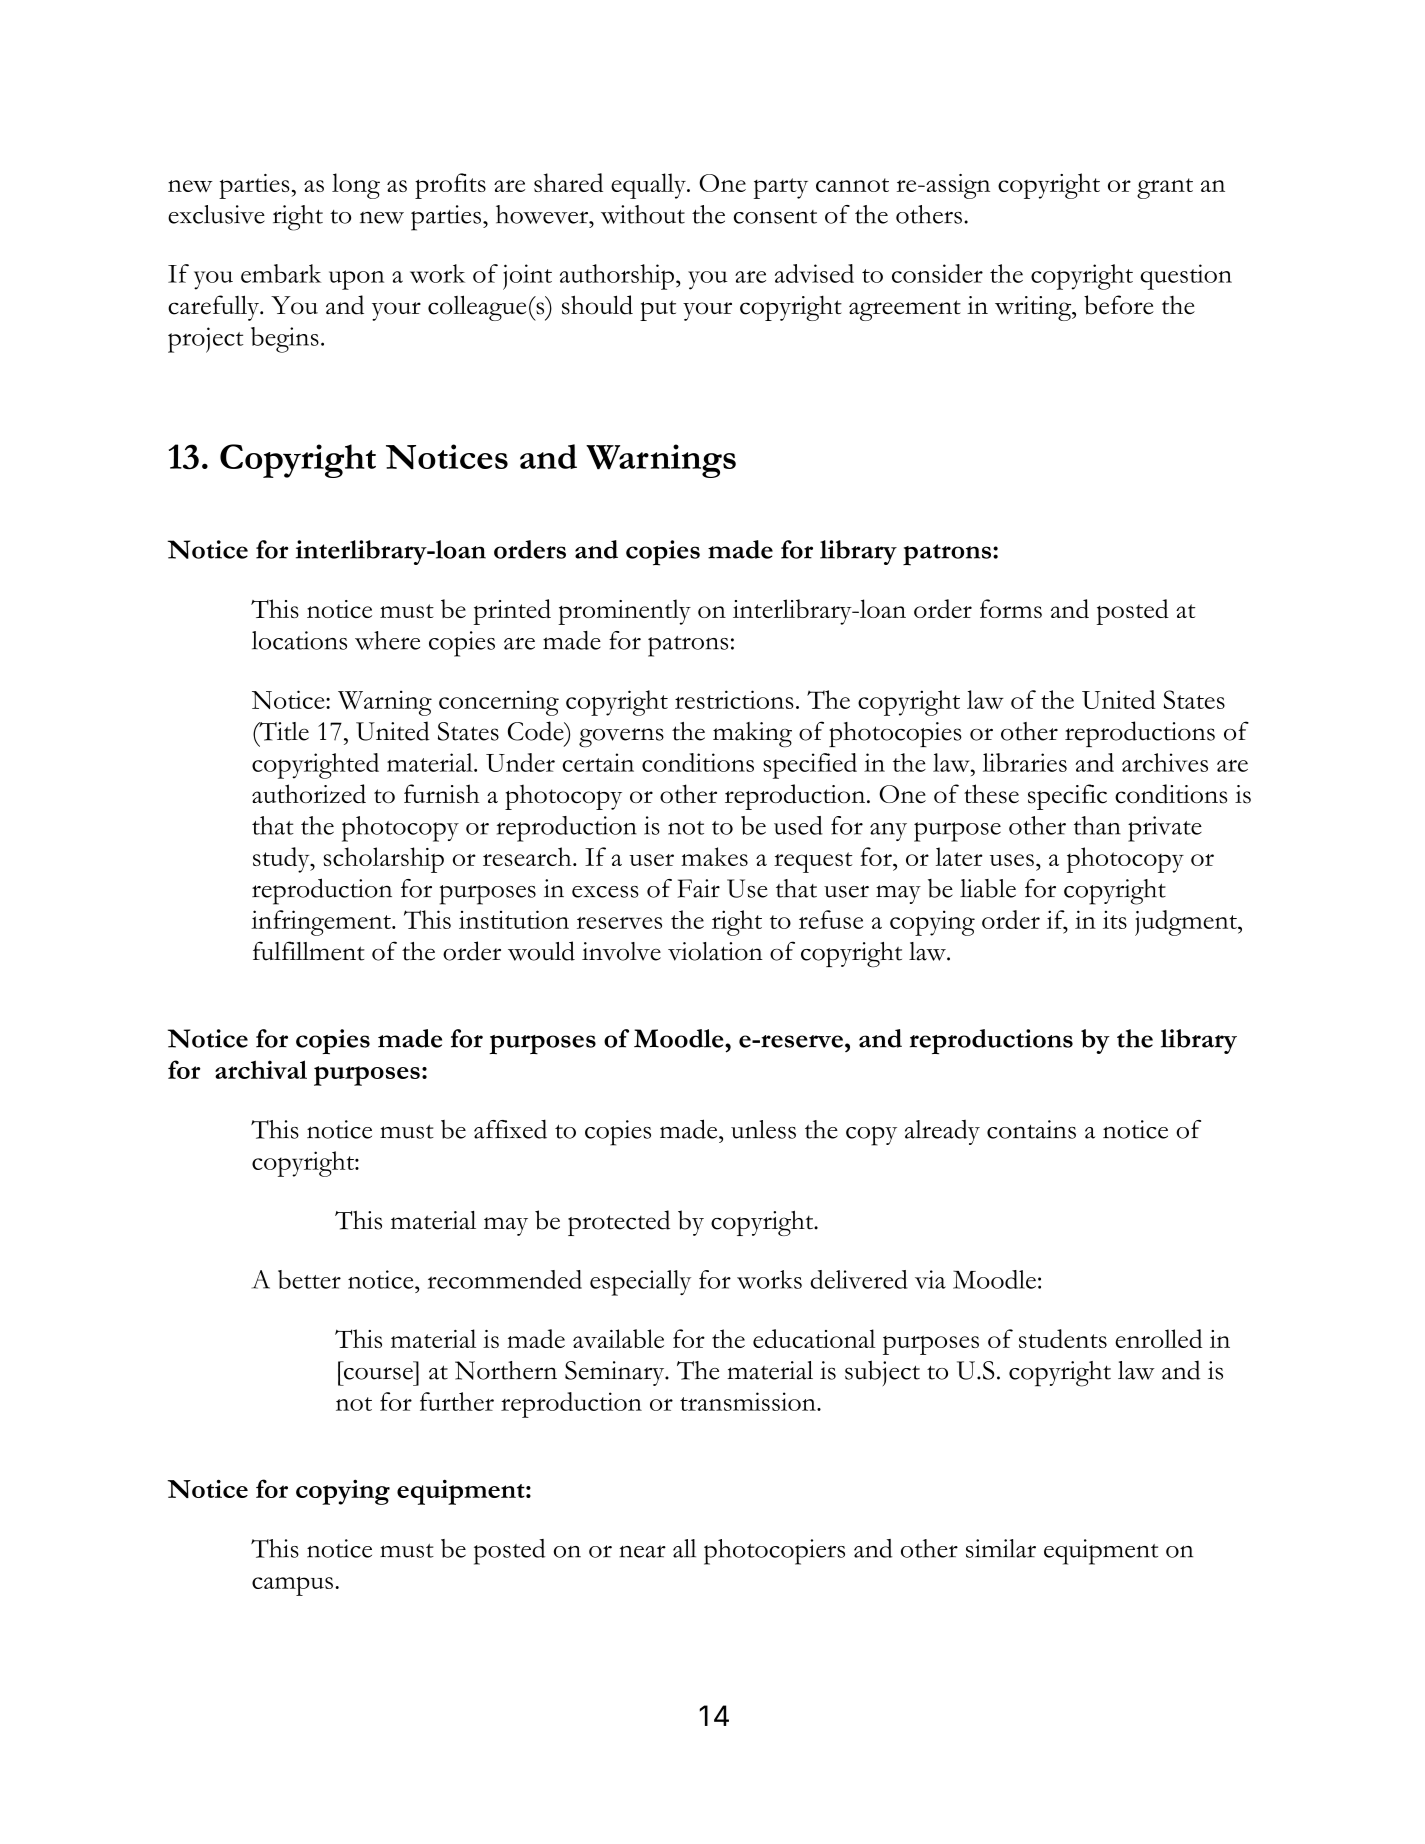 This screenshot has height=1844, width=1425. I want to click on prominently, so click(624, 612).
